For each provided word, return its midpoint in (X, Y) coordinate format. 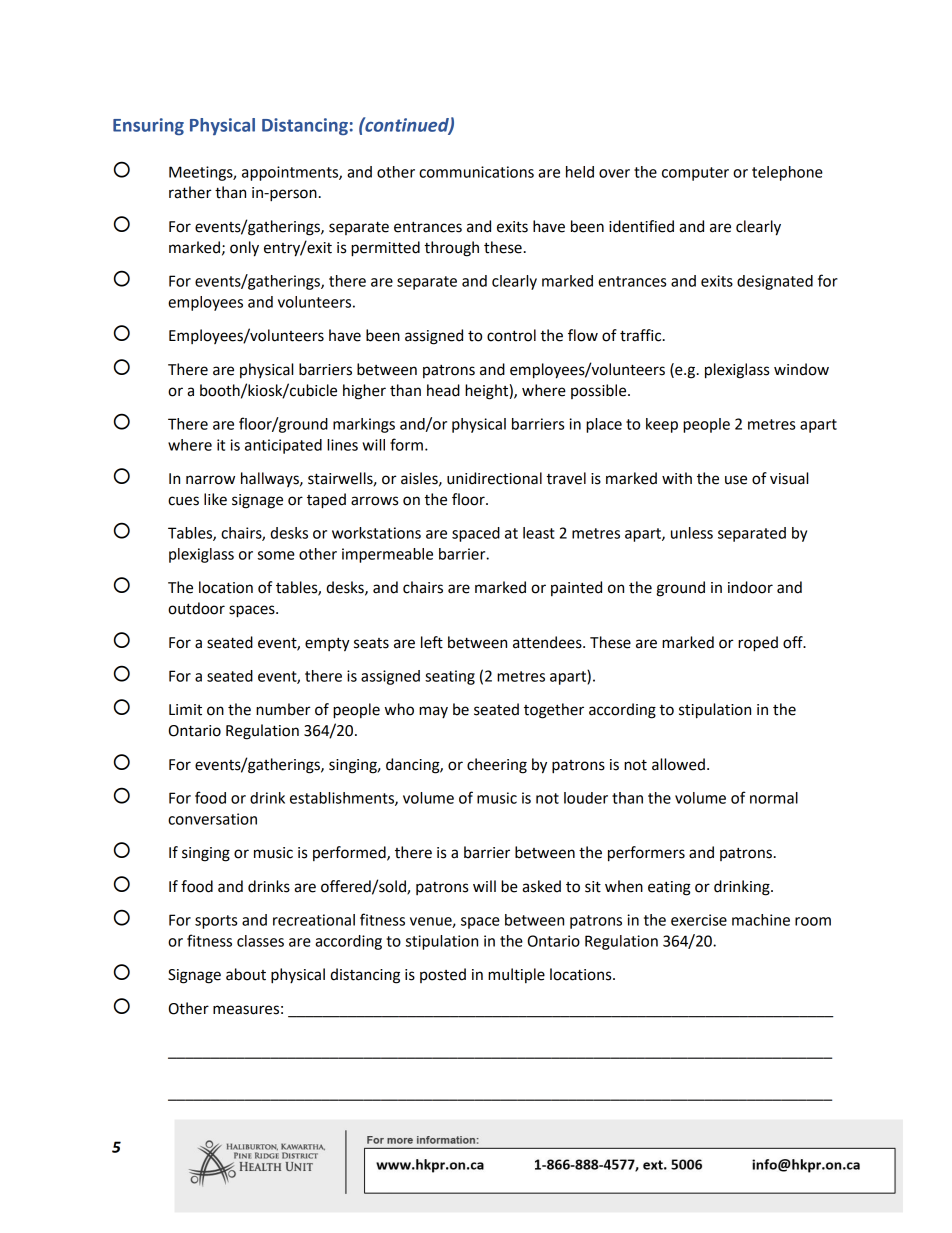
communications (476, 172)
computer (695, 174)
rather (190, 192)
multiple (516, 975)
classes (260, 941)
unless (692, 533)
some (276, 555)
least (539, 533)
